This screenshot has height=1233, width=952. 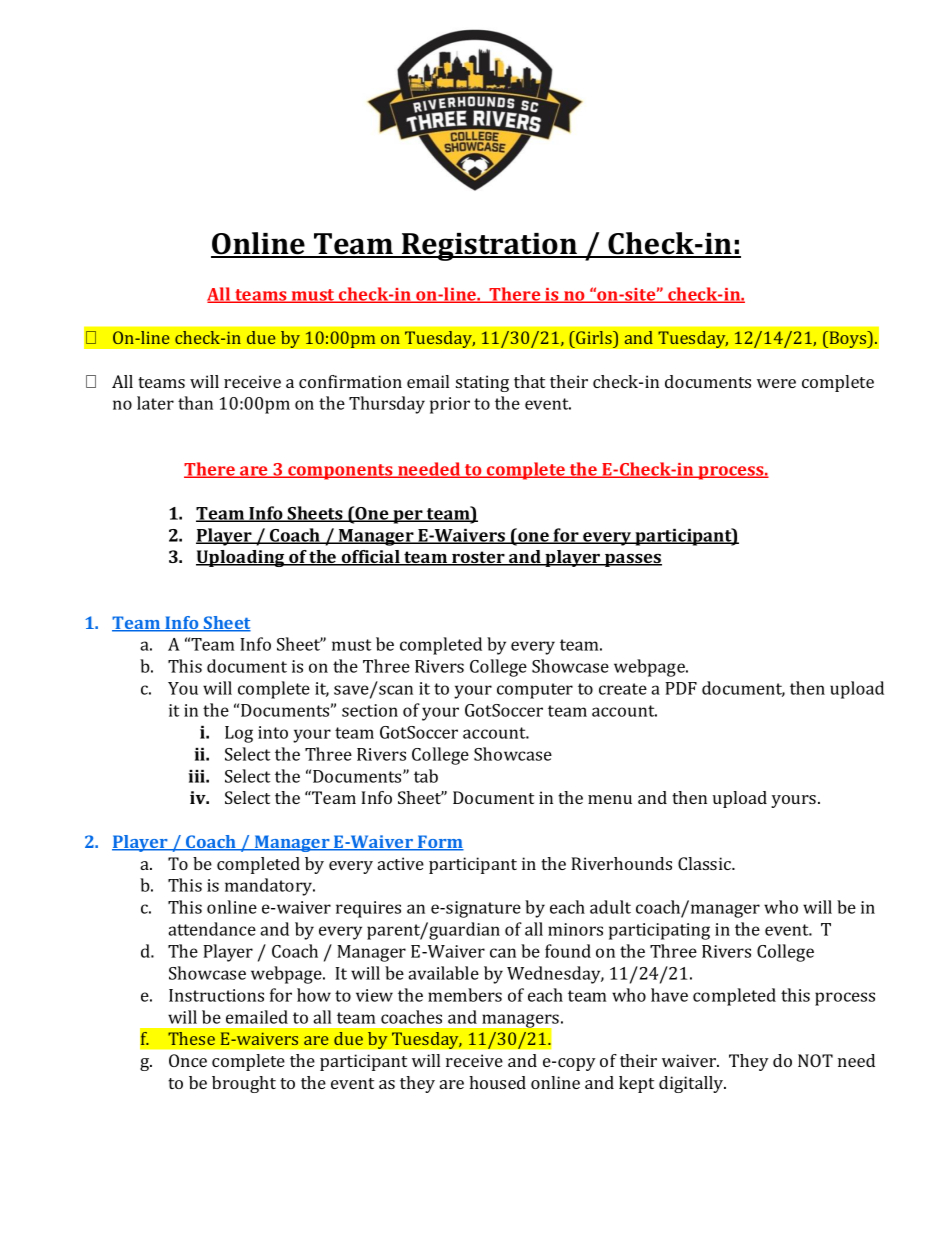 I want to click on tab, so click(x=426, y=776).
